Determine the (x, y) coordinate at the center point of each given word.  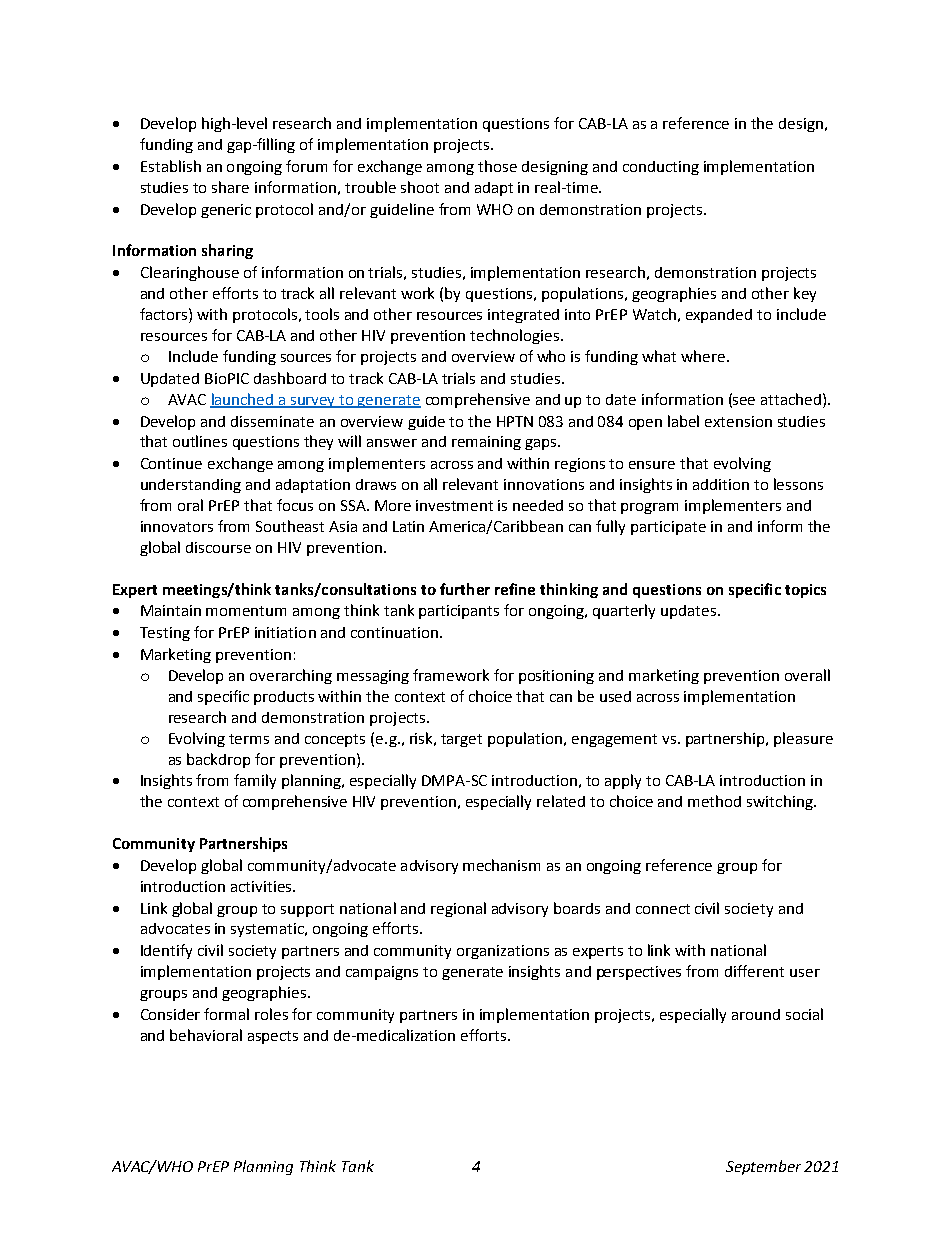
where (703, 356)
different (754, 971)
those (497, 166)
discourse (218, 547)
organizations (503, 952)
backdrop (218, 760)
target (461, 740)
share (230, 187)
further (465, 589)
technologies (516, 336)
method (714, 801)
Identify (166, 951)
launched (243, 400)
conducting (661, 168)
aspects (273, 1037)
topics (805, 591)
